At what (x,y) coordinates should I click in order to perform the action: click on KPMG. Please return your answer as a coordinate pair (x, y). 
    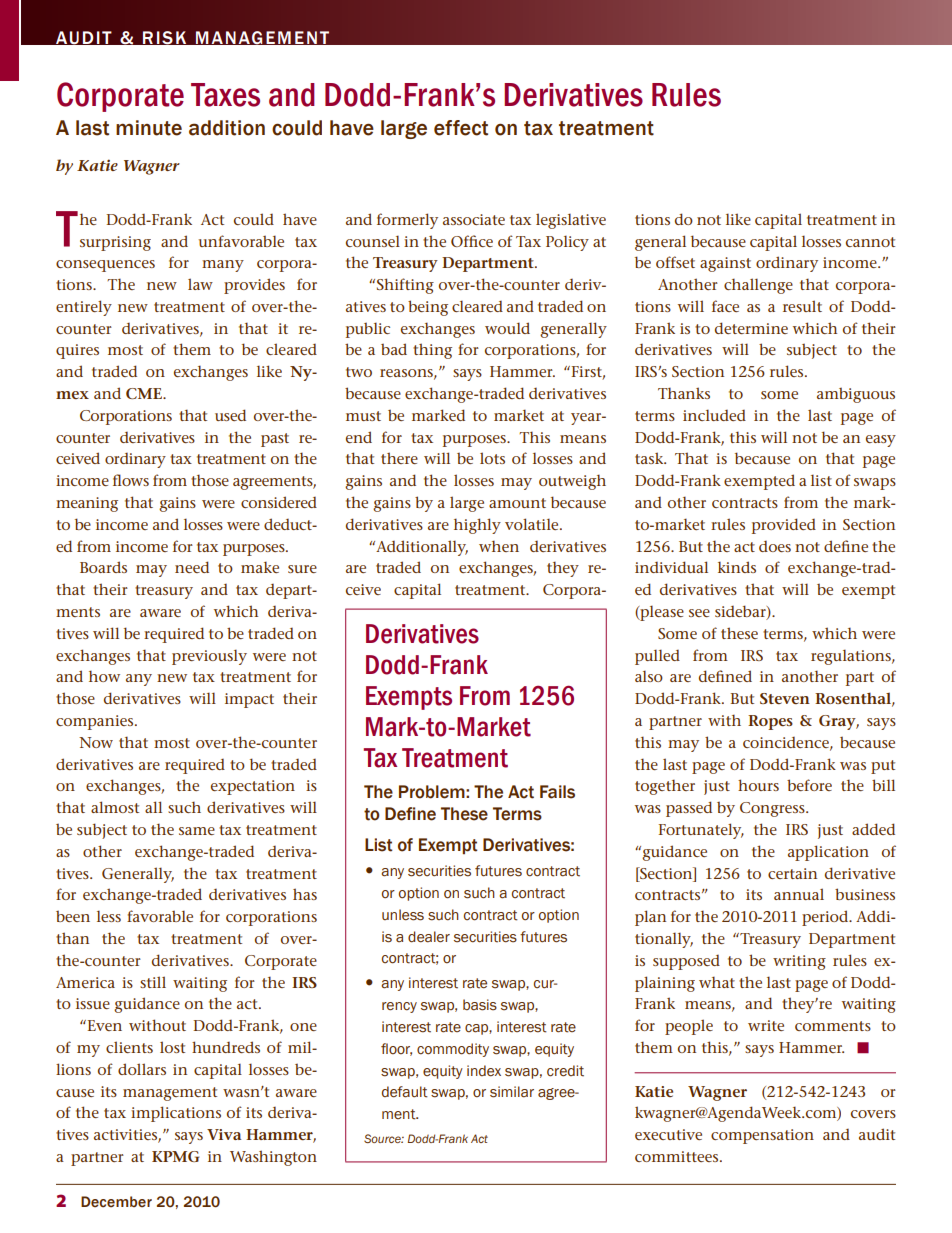
    Looking at the image, I should click on (175, 1156).
